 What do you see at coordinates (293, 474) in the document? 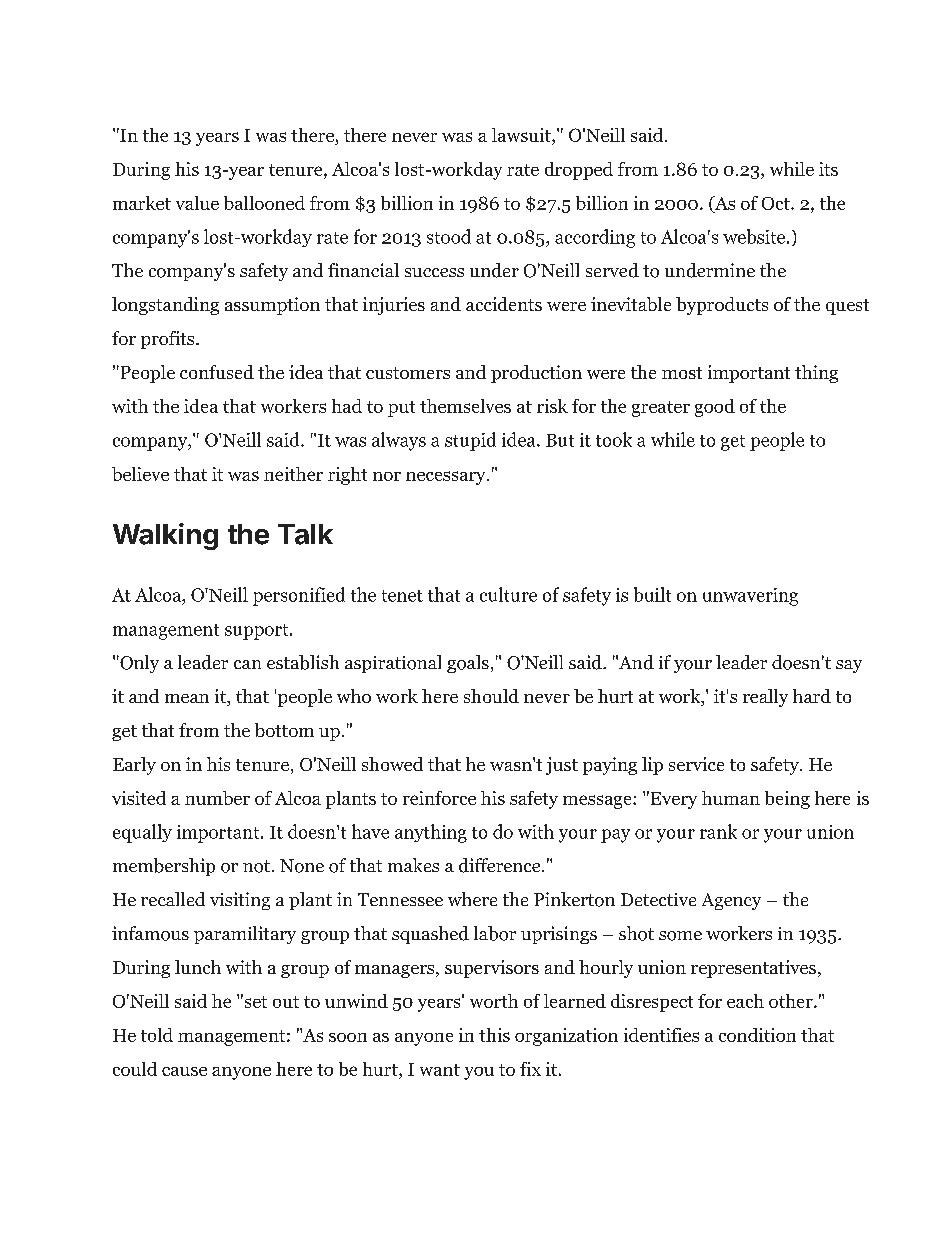
I see `neither` at bounding box center [293, 474].
